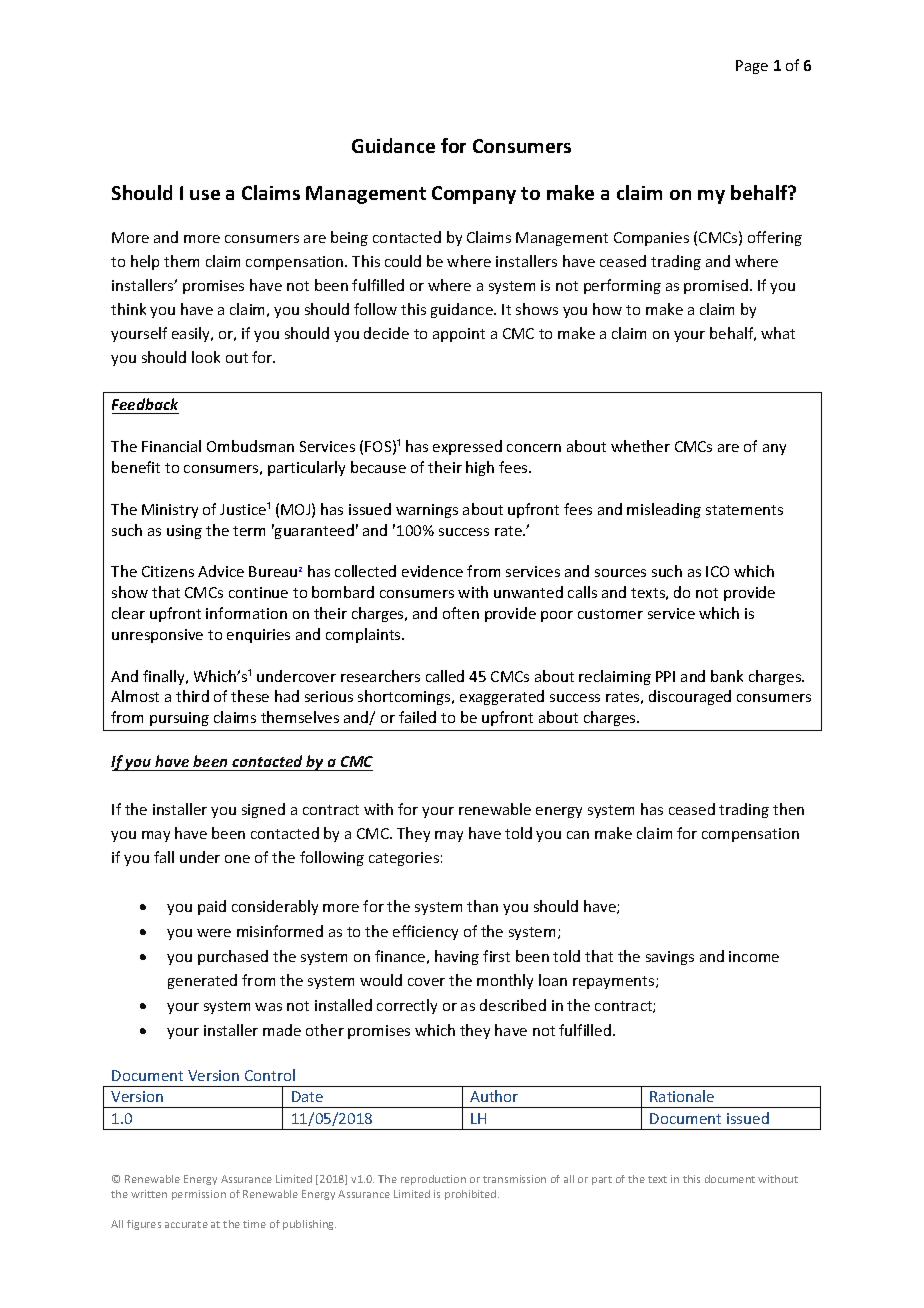 The image size is (924, 1308). What do you see at coordinates (145, 262) in the page?
I see `help` at bounding box center [145, 262].
